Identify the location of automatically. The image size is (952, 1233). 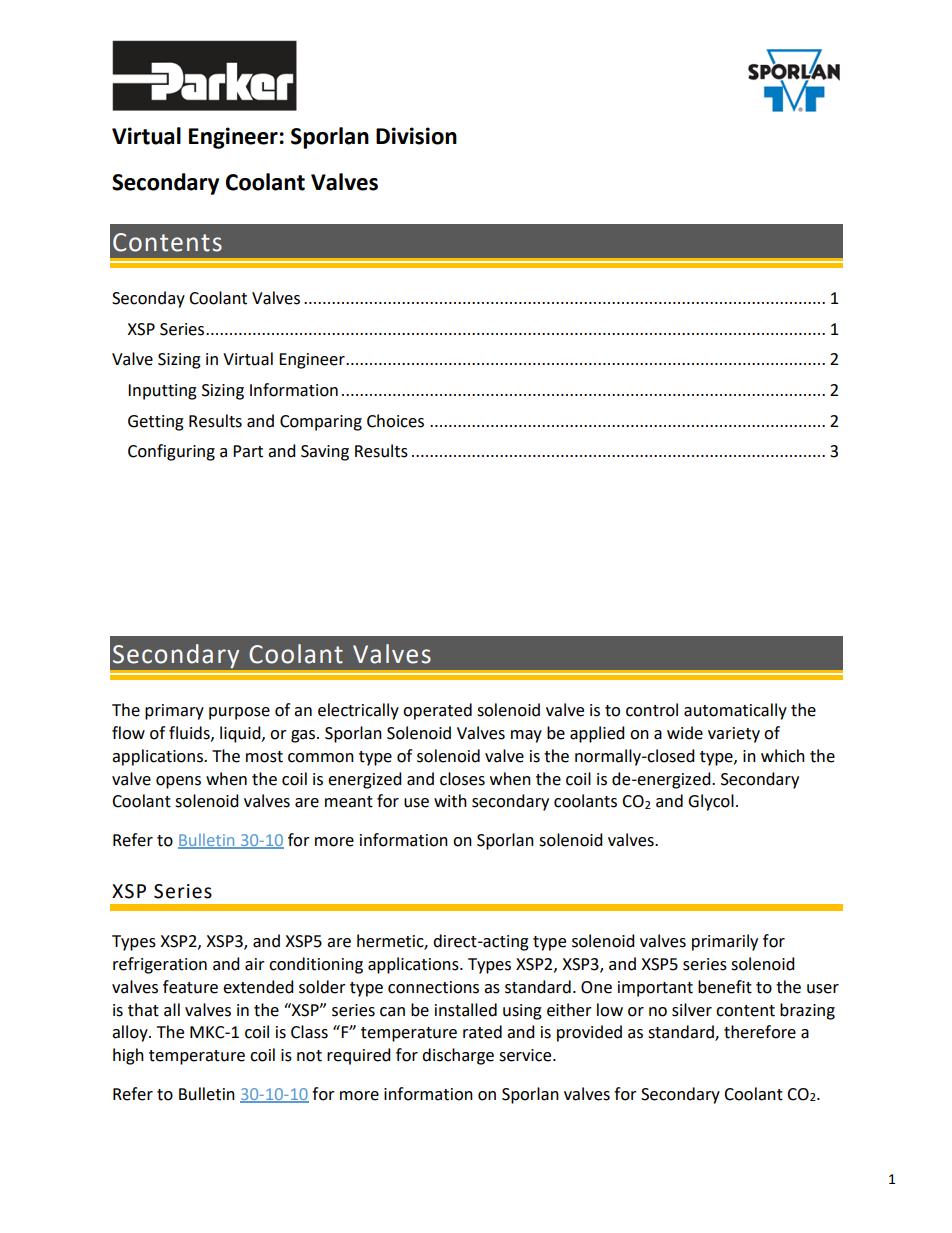
(735, 711).
